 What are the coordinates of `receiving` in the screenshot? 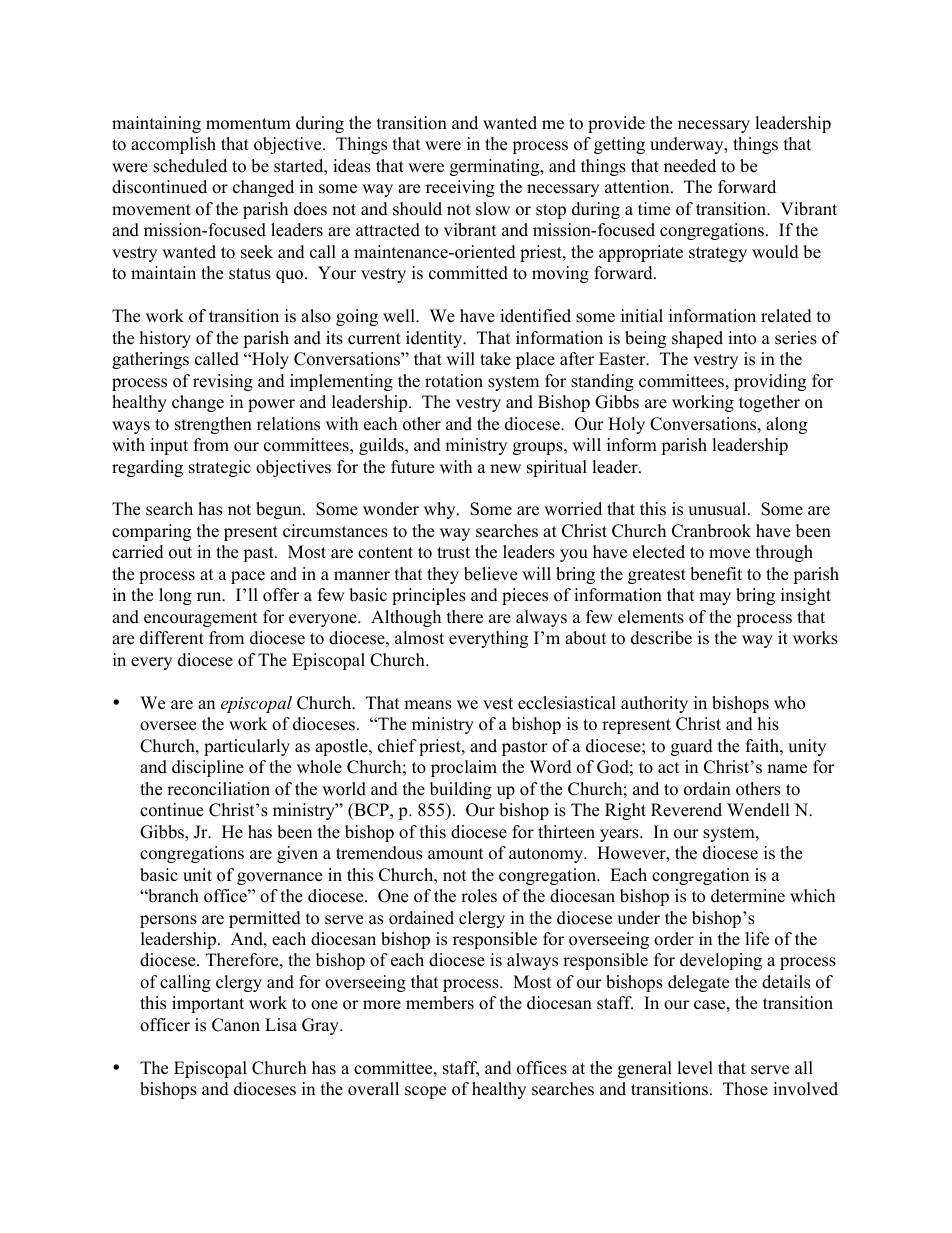 It's located at (460, 188).
